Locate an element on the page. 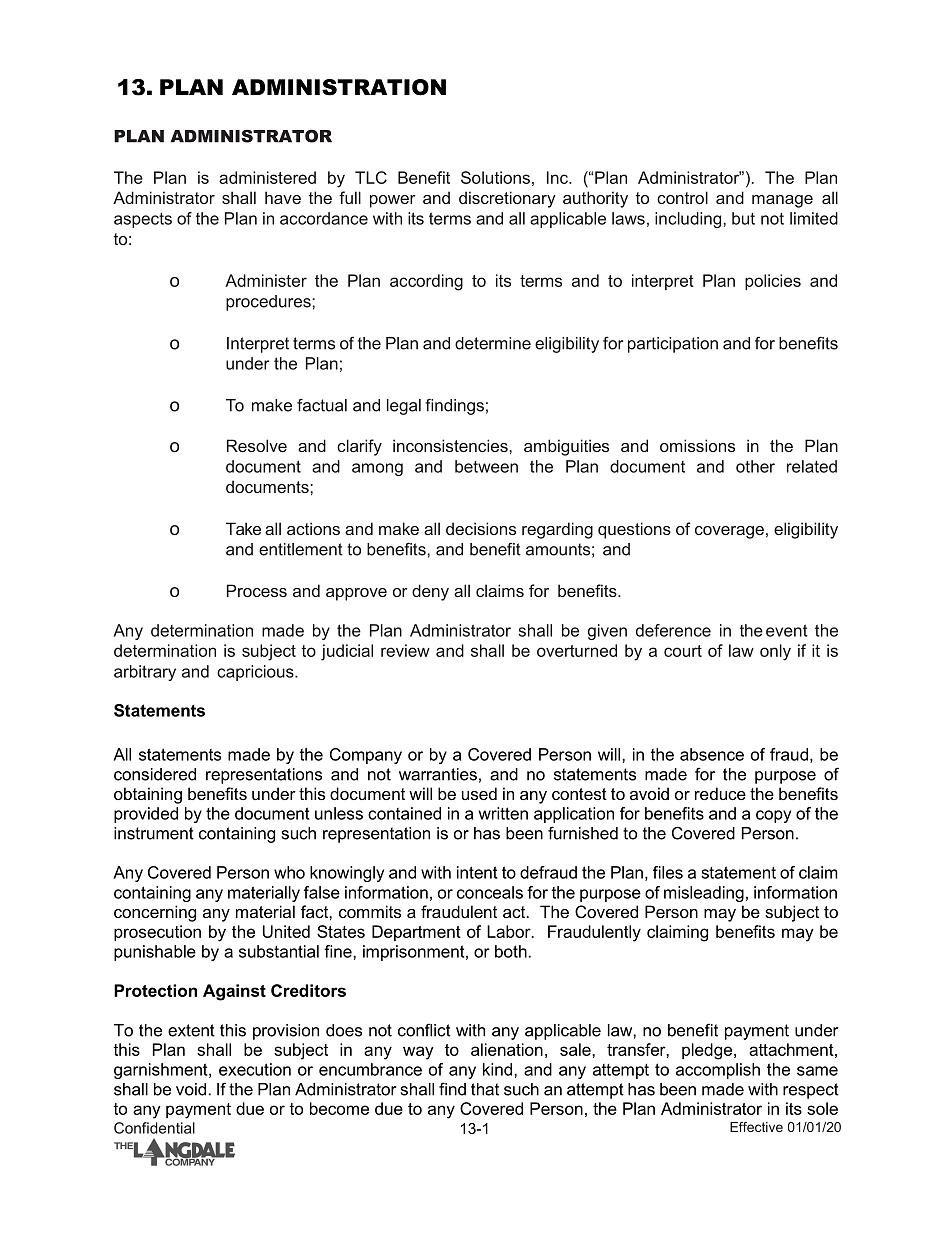 Image resolution: width=952 pixels, height=1233 pixels. execution is located at coordinates (255, 1069).
